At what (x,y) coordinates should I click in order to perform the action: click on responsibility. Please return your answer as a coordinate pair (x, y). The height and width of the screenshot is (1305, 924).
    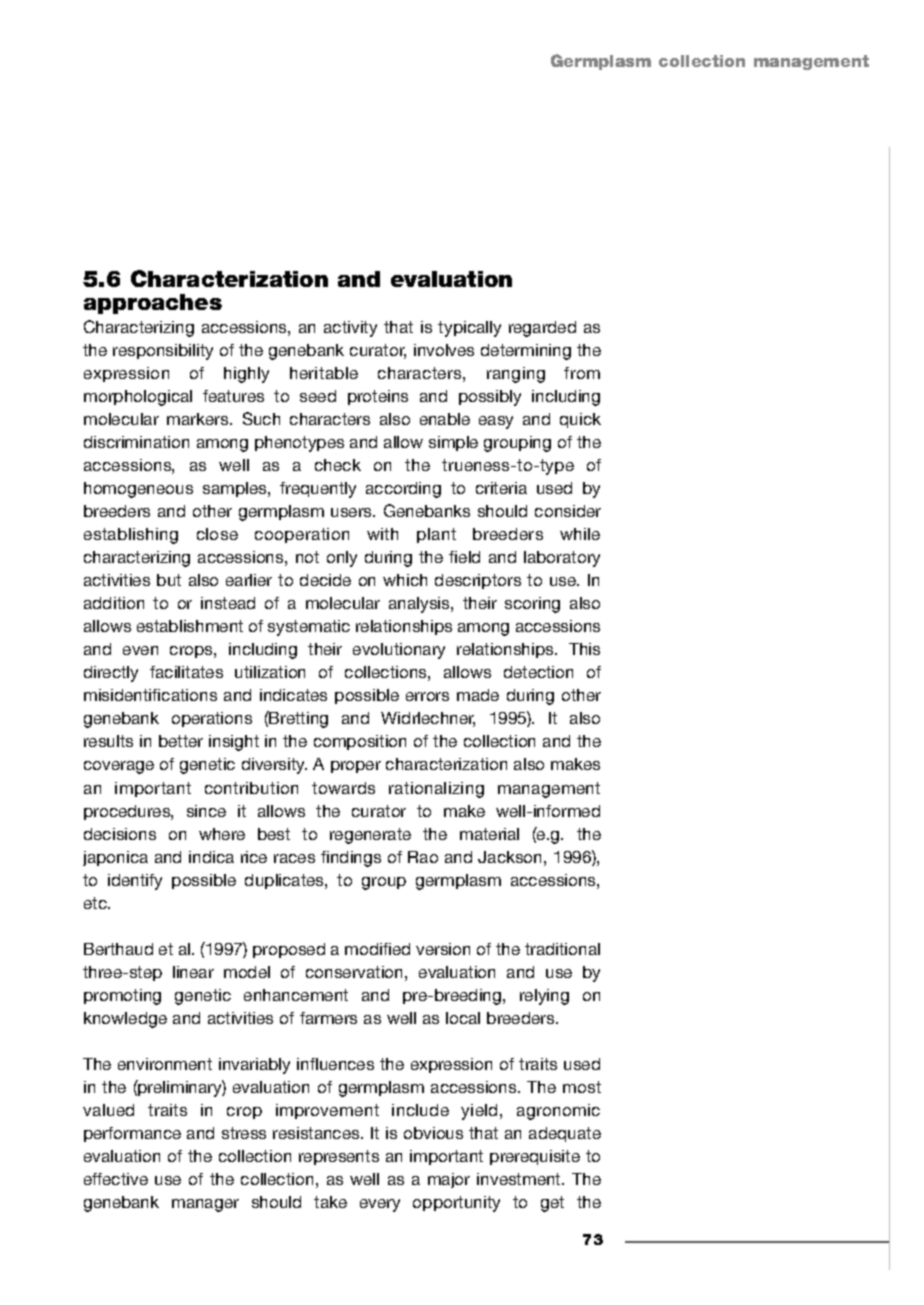
    Looking at the image, I should click on (163, 352).
